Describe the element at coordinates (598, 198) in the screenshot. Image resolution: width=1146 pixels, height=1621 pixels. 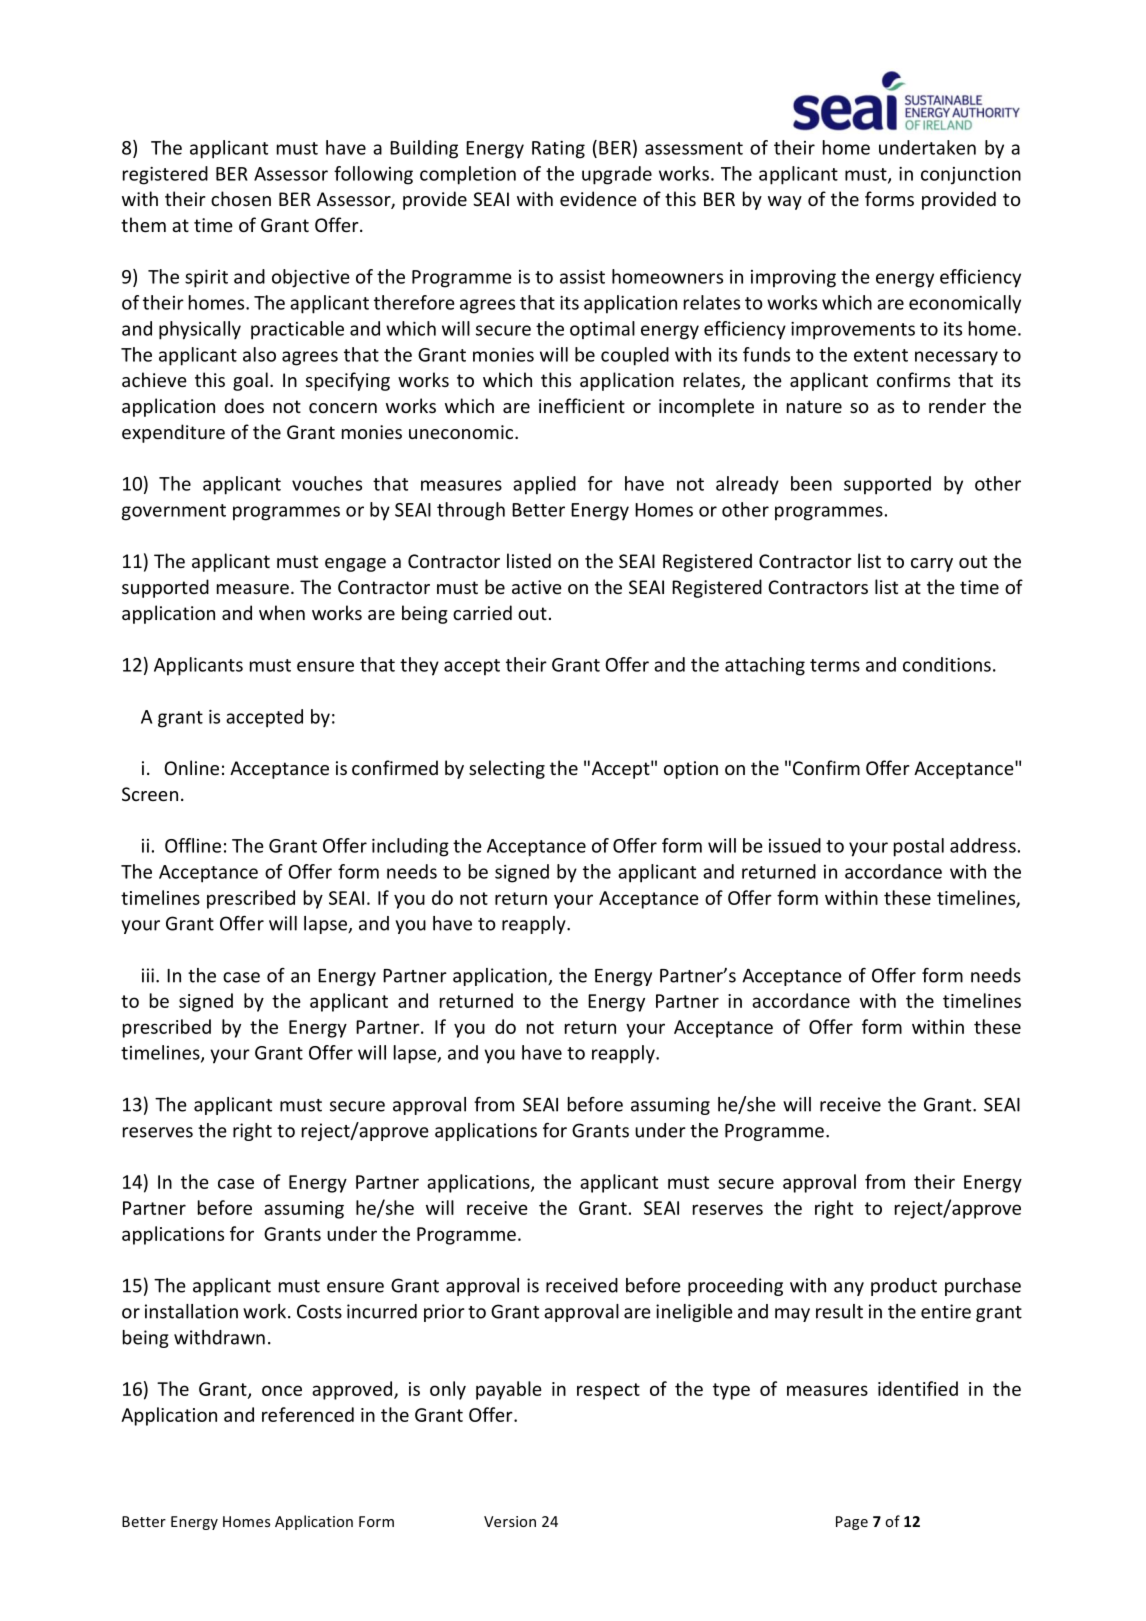
I see `evidence` at that location.
